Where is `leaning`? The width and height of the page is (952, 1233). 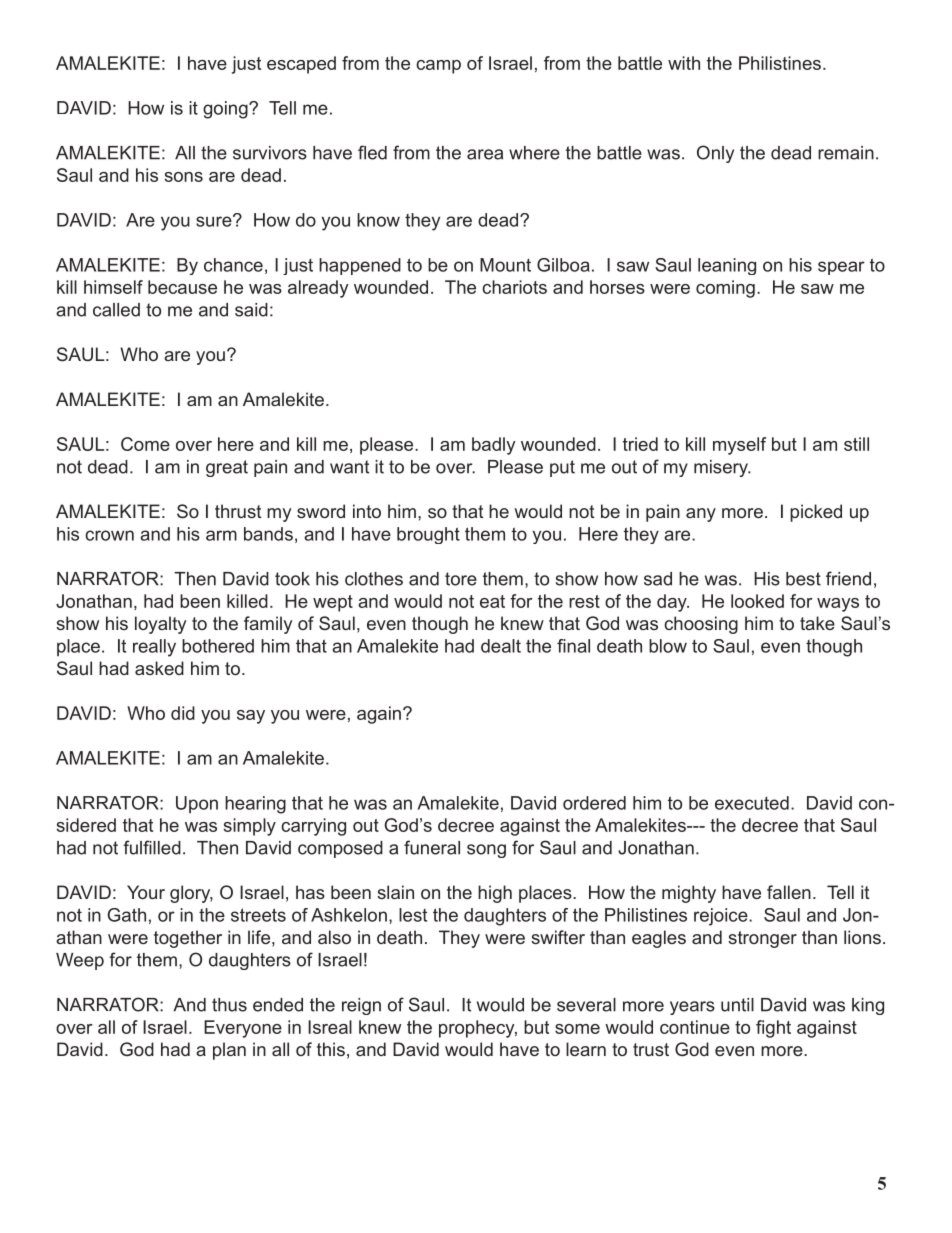
leaning is located at coordinates (727, 266).
